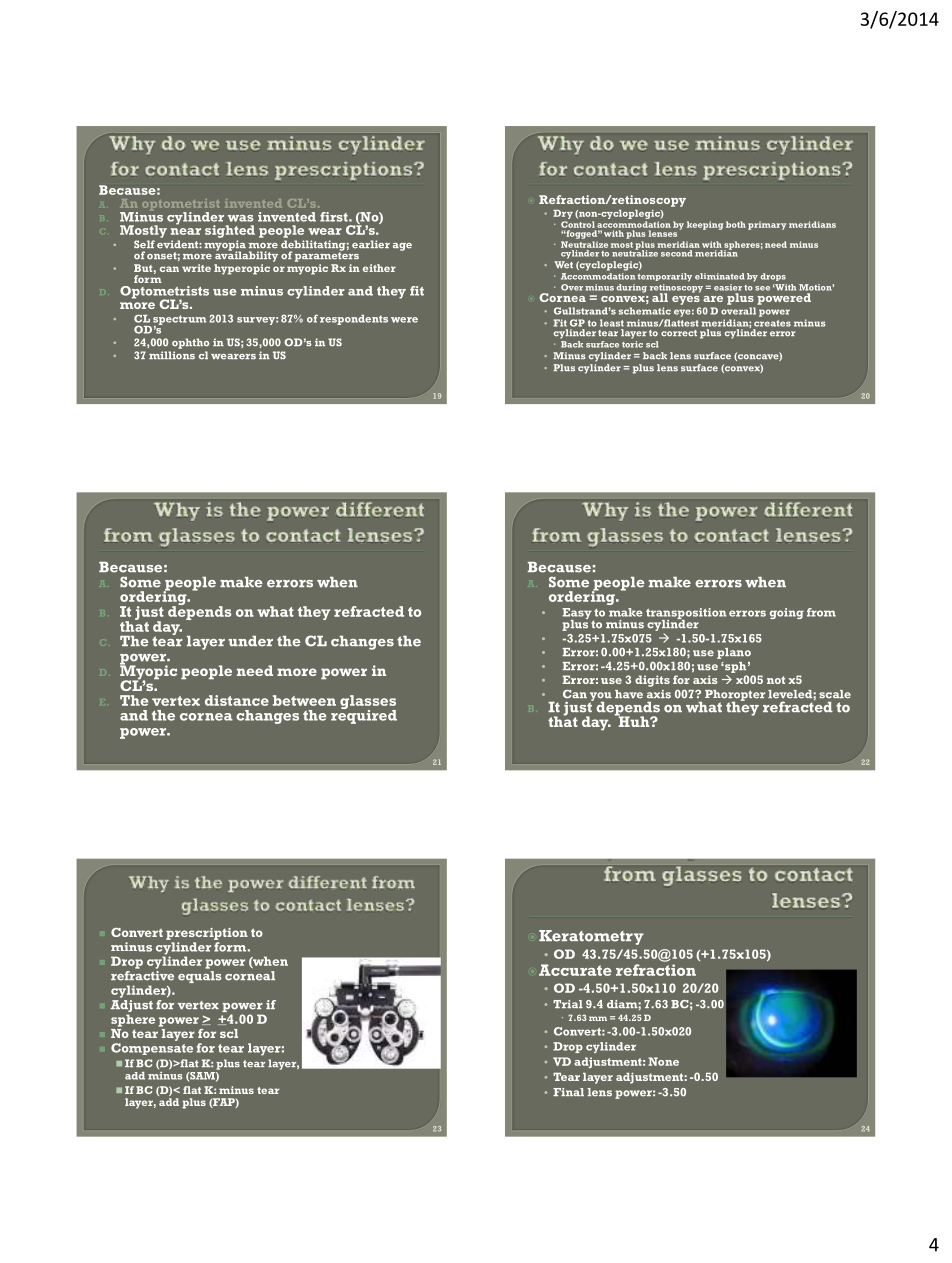 The height and width of the page is (1263, 952). Describe the element at coordinates (152, 1049) in the page. I see `Compensate` at that location.
